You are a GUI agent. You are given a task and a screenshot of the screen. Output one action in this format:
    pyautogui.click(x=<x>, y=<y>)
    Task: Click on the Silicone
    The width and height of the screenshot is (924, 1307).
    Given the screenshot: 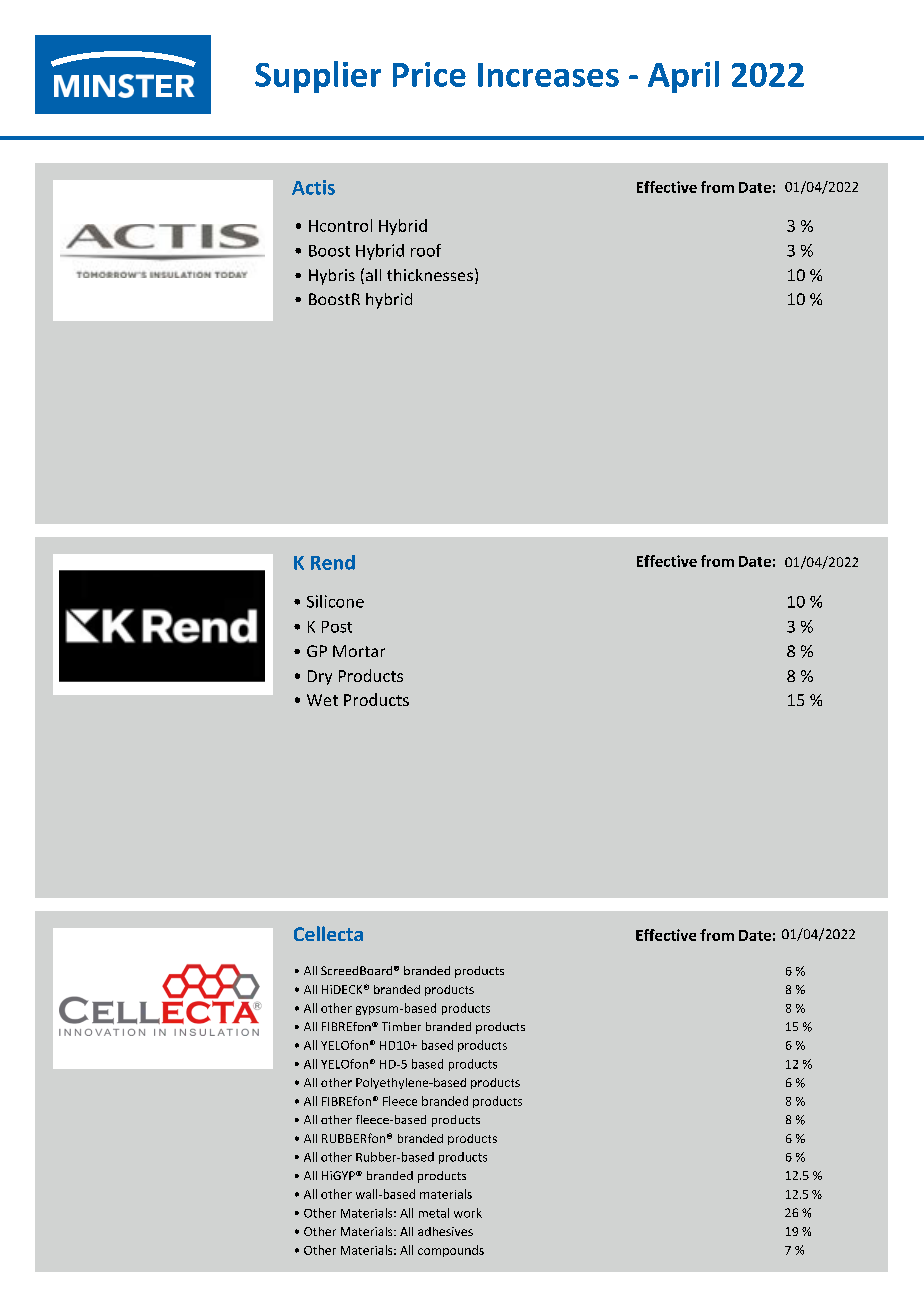 What is the action you would take?
    pyautogui.click(x=335, y=601)
